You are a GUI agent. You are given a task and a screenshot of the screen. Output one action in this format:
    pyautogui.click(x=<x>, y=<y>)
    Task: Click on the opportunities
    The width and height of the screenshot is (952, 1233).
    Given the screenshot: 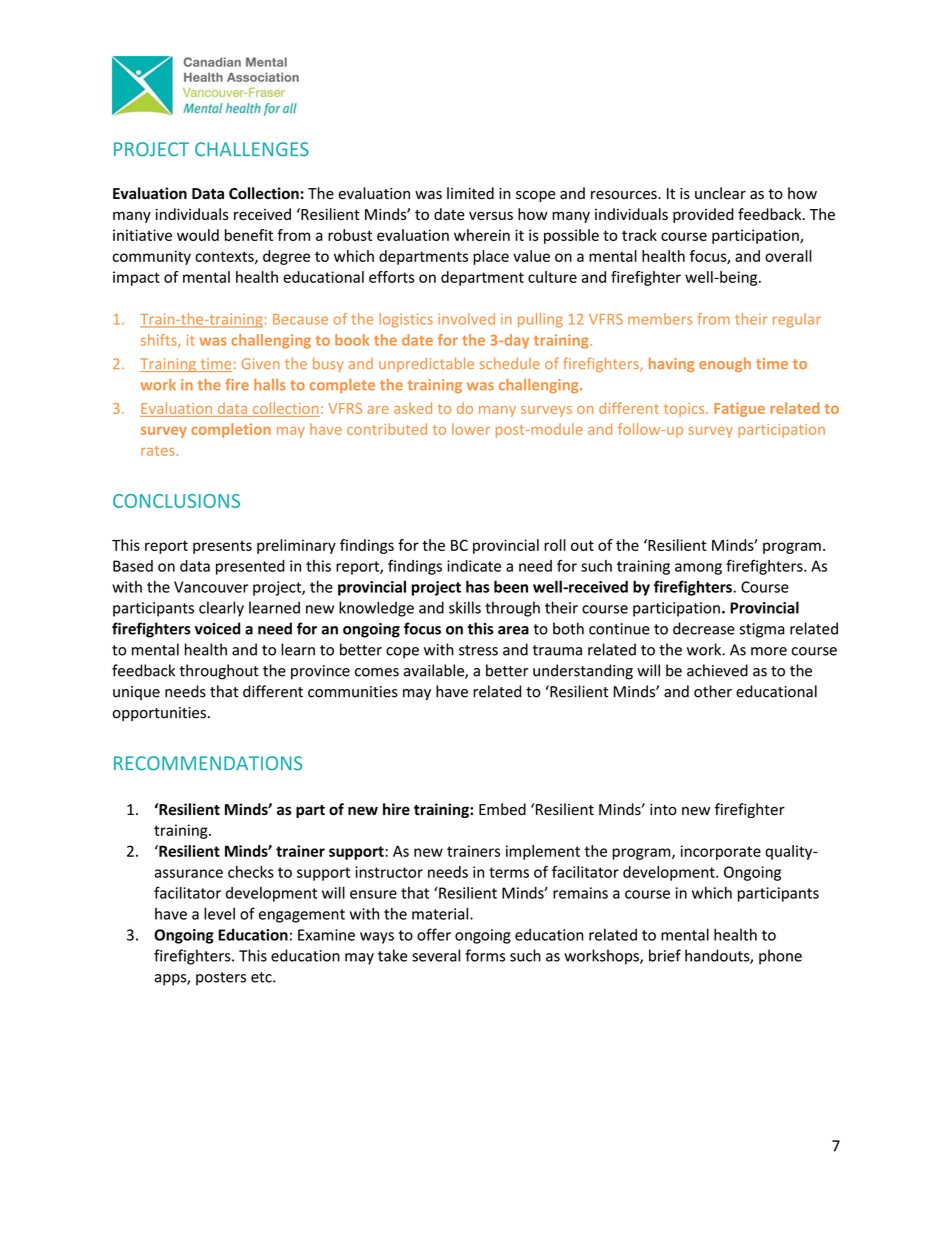 What is the action you would take?
    pyautogui.click(x=159, y=714)
